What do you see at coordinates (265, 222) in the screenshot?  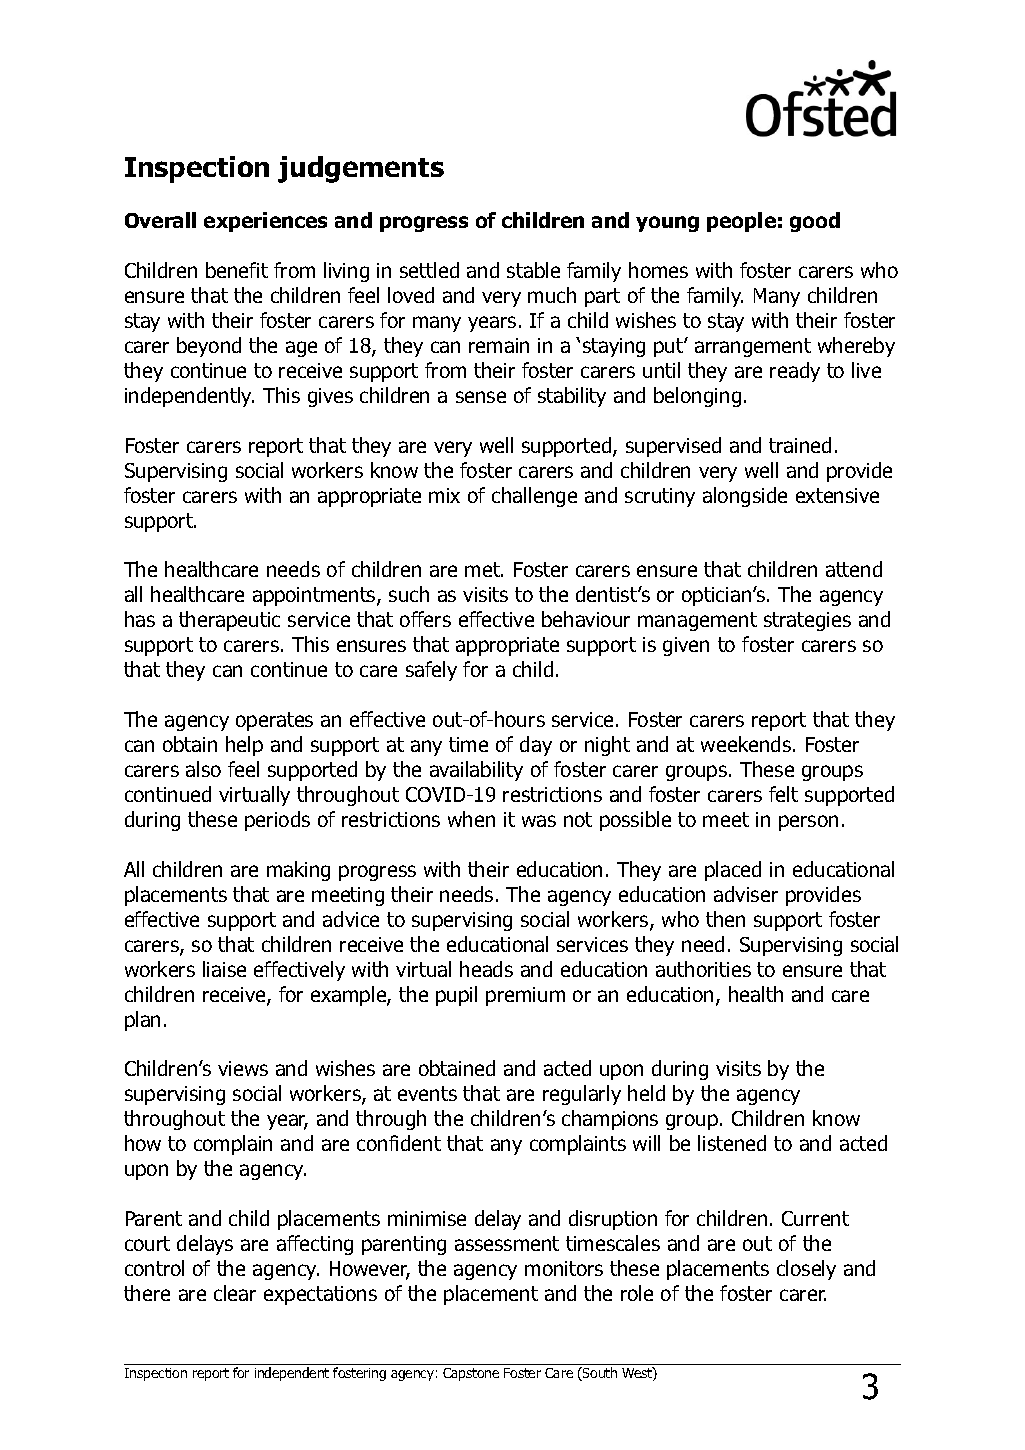 I see `experiences` at bounding box center [265, 222].
